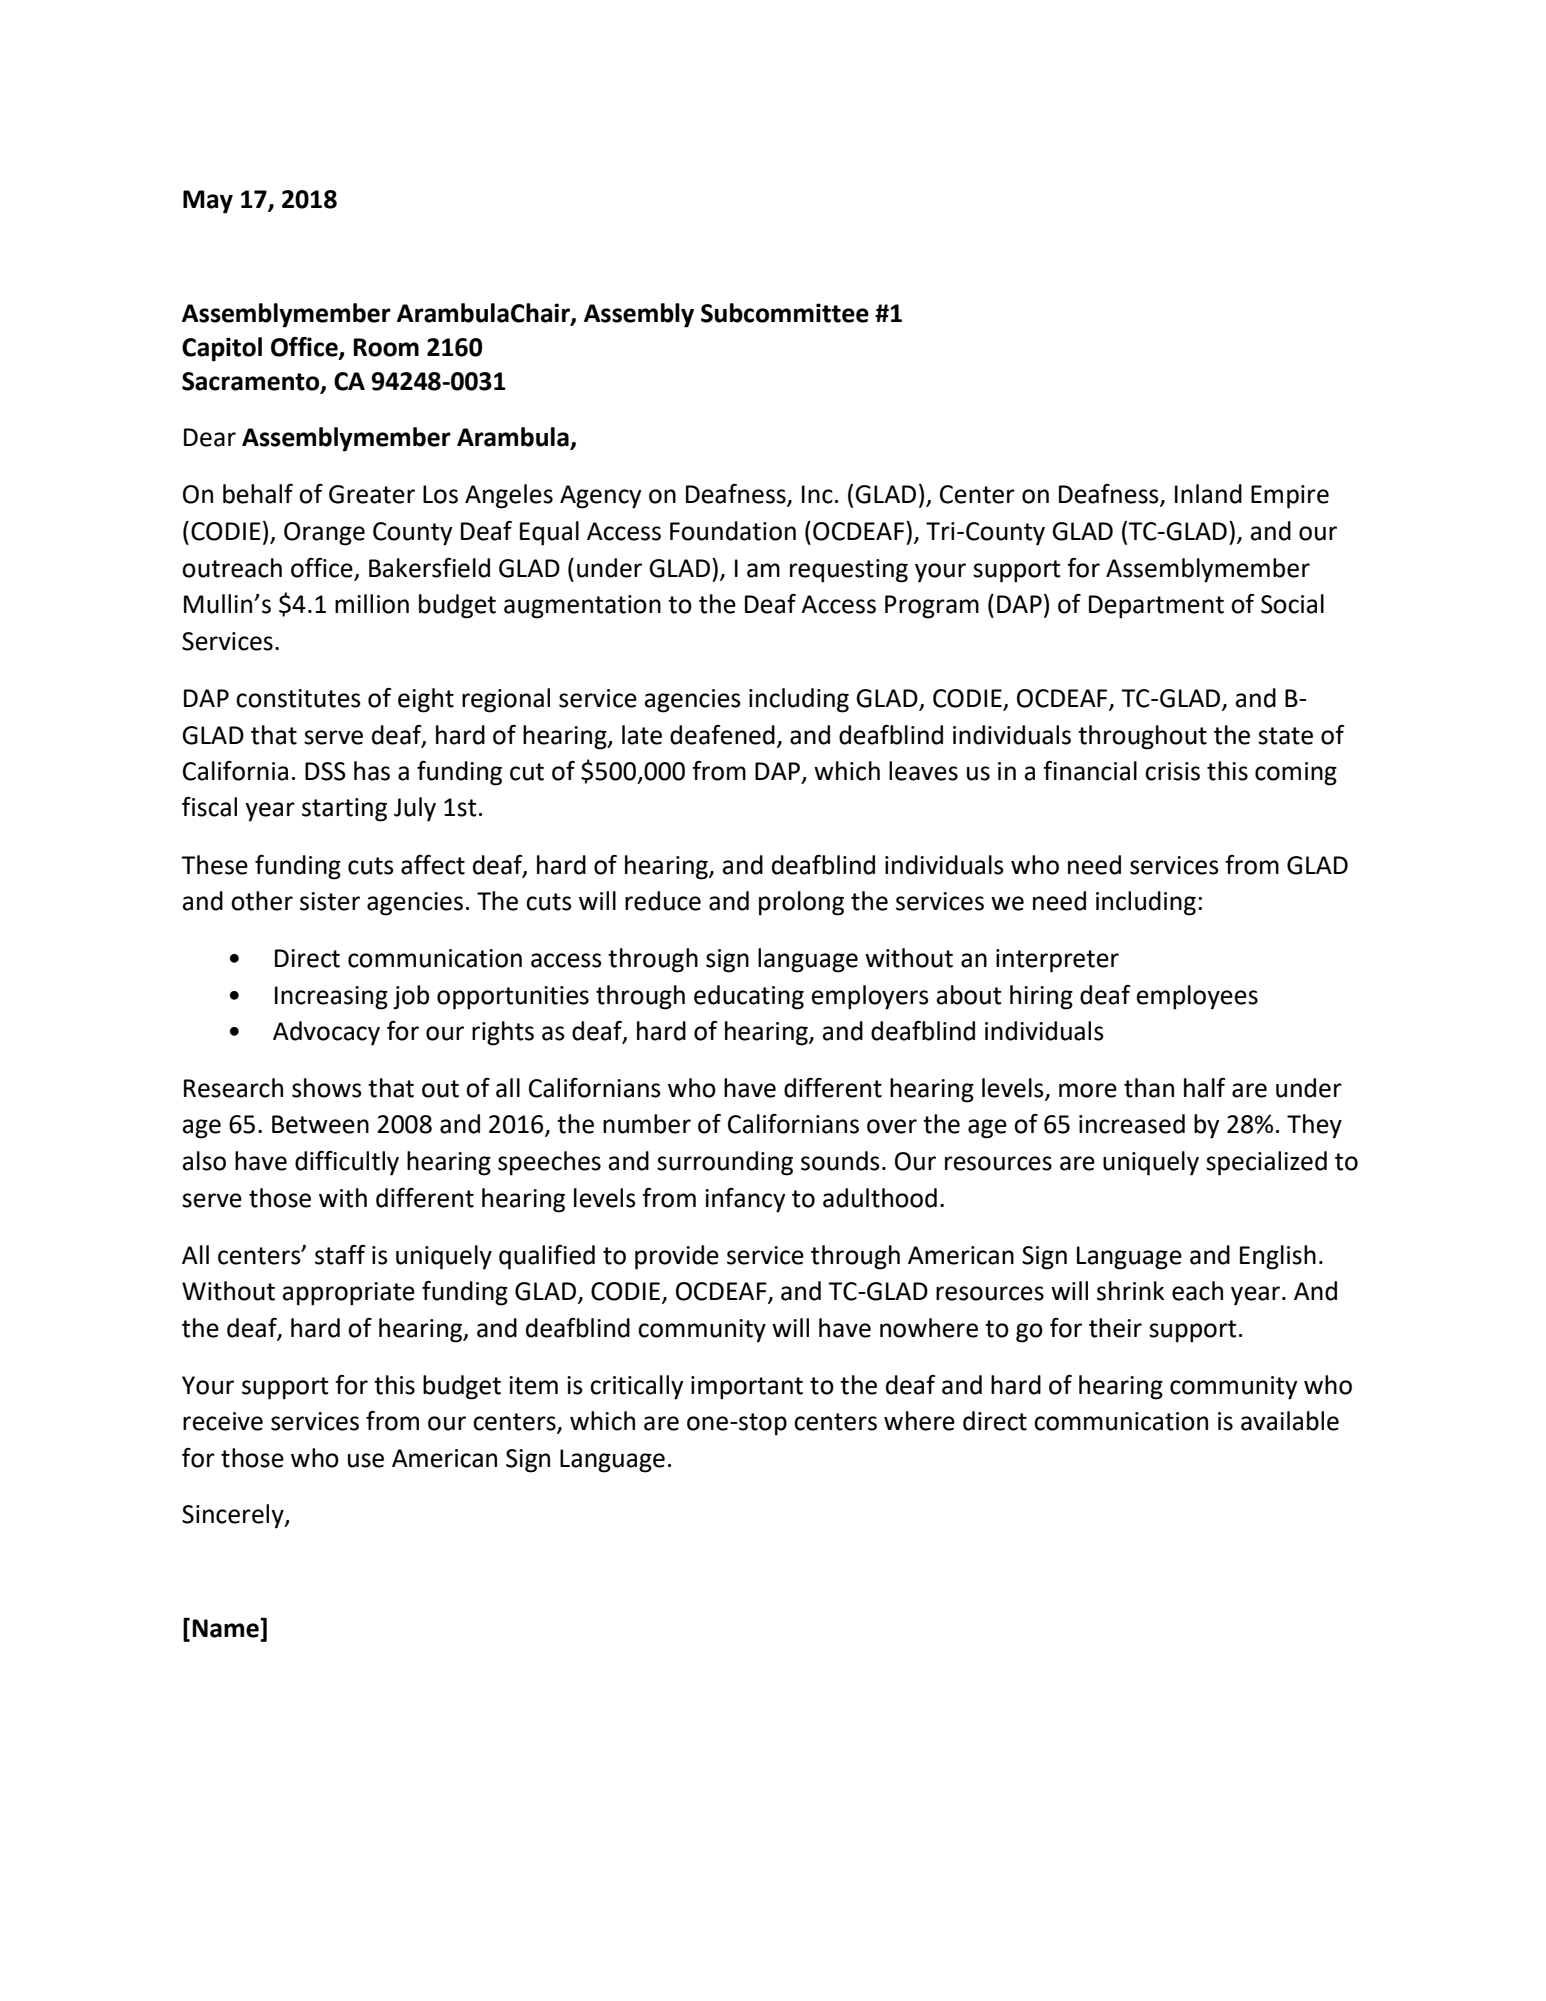 The width and height of the page is (1546, 2001). Describe the element at coordinates (1208, 494) in the page. I see `Inland` at that location.
